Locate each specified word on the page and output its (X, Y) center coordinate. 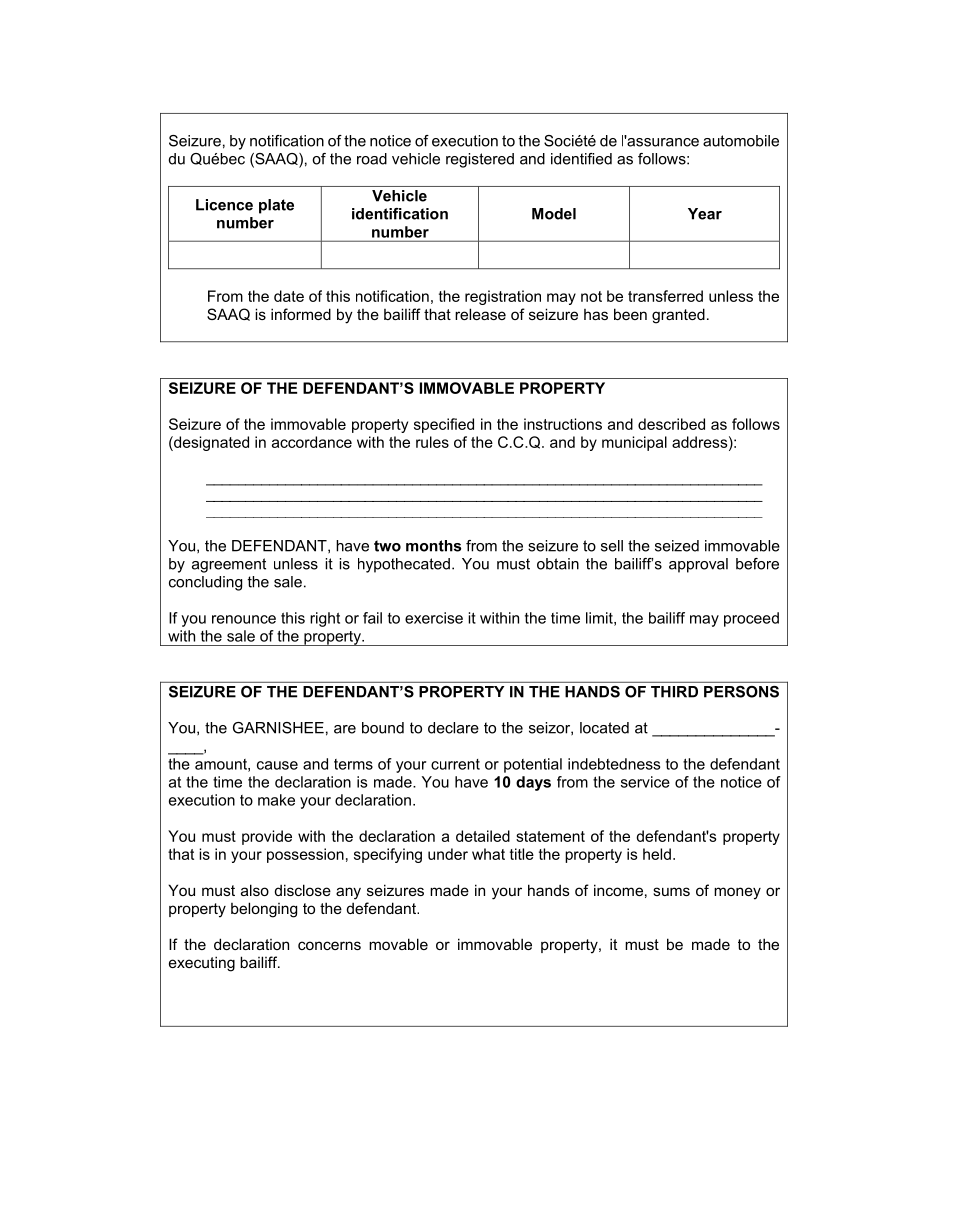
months (433, 546)
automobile (741, 141)
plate (276, 206)
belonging (264, 910)
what (488, 854)
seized (677, 546)
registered (480, 160)
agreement (229, 565)
